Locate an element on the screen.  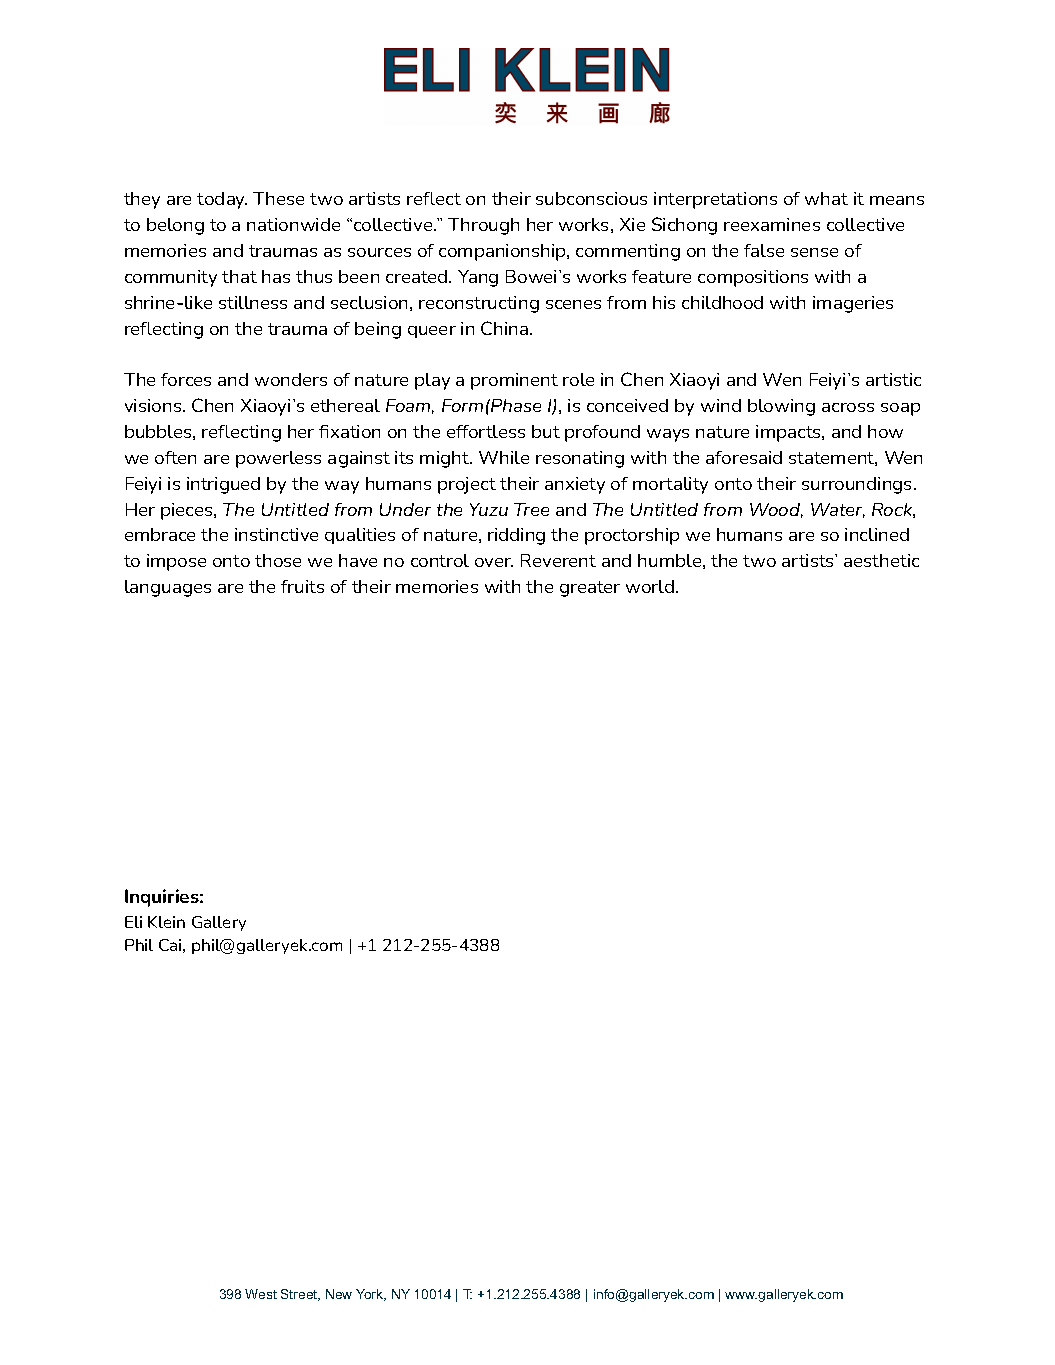
often is located at coordinates (175, 457).
